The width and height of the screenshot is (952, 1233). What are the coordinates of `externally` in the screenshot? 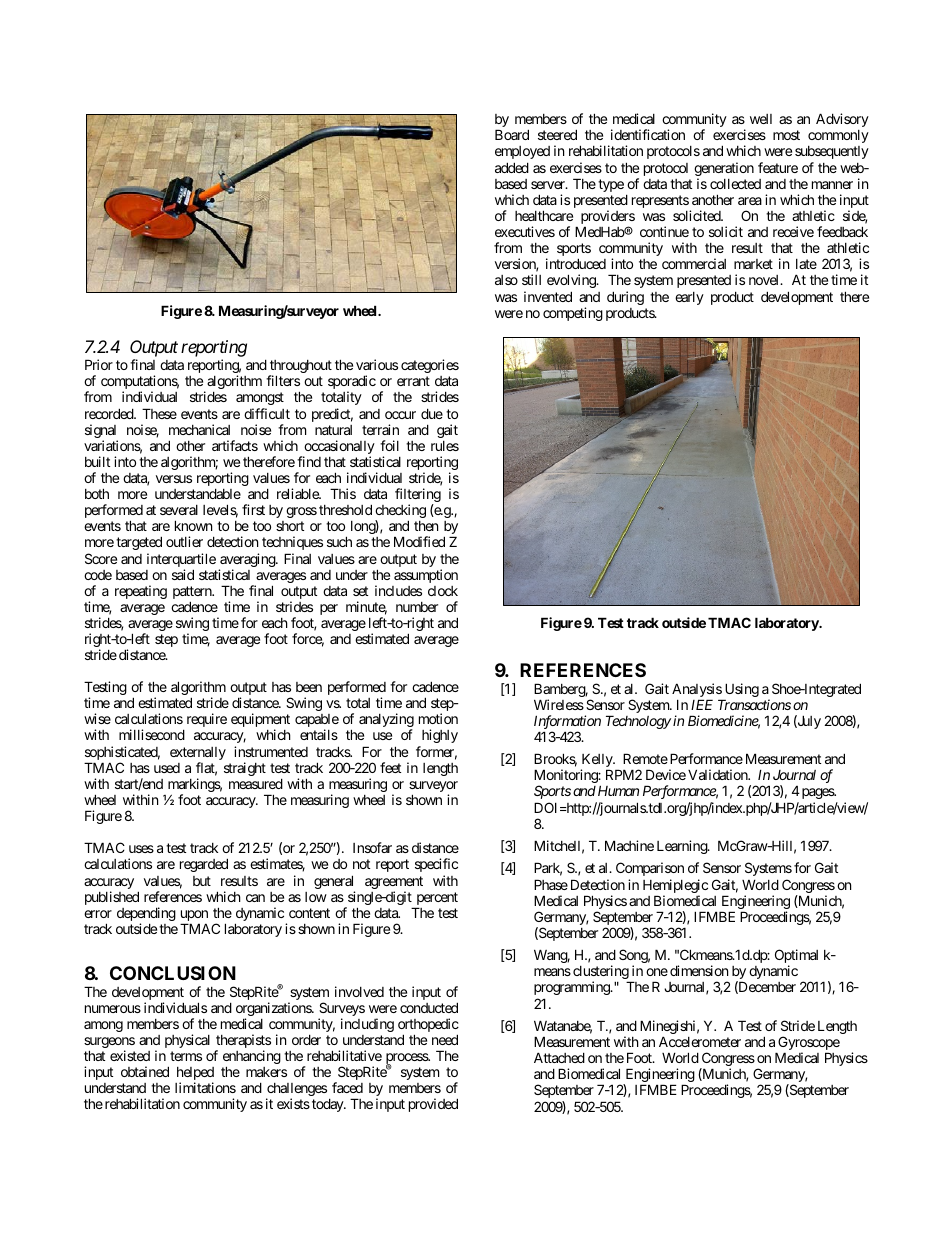 It's located at (198, 755).
